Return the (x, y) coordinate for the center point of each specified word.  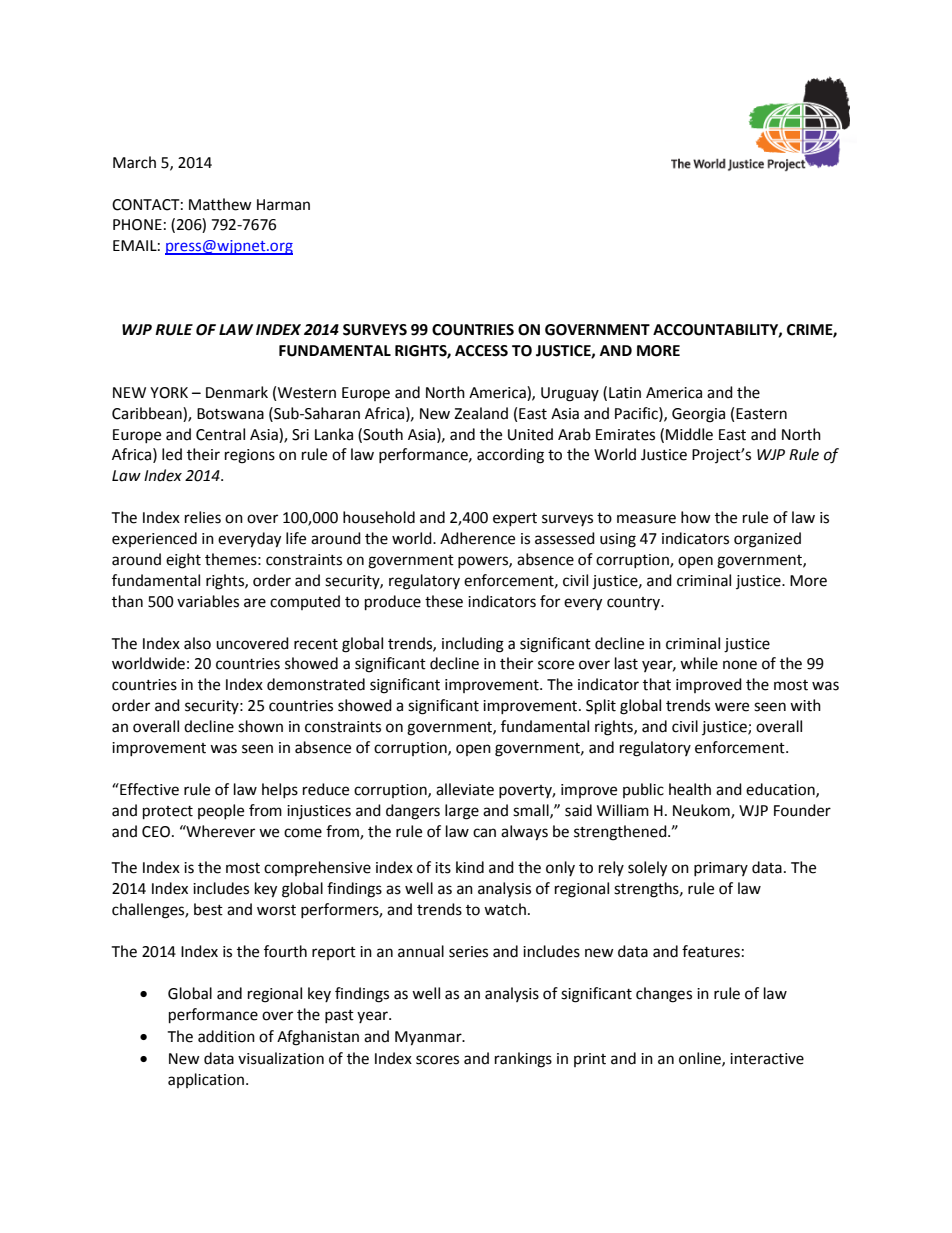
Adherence (477, 538)
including (473, 645)
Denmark (237, 392)
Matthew (220, 204)
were (732, 707)
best (208, 909)
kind (470, 867)
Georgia (698, 415)
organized (767, 540)
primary (721, 869)
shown (260, 726)
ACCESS (481, 351)
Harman (283, 205)
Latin (625, 393)
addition (226, 1036)
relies (203, 517)
